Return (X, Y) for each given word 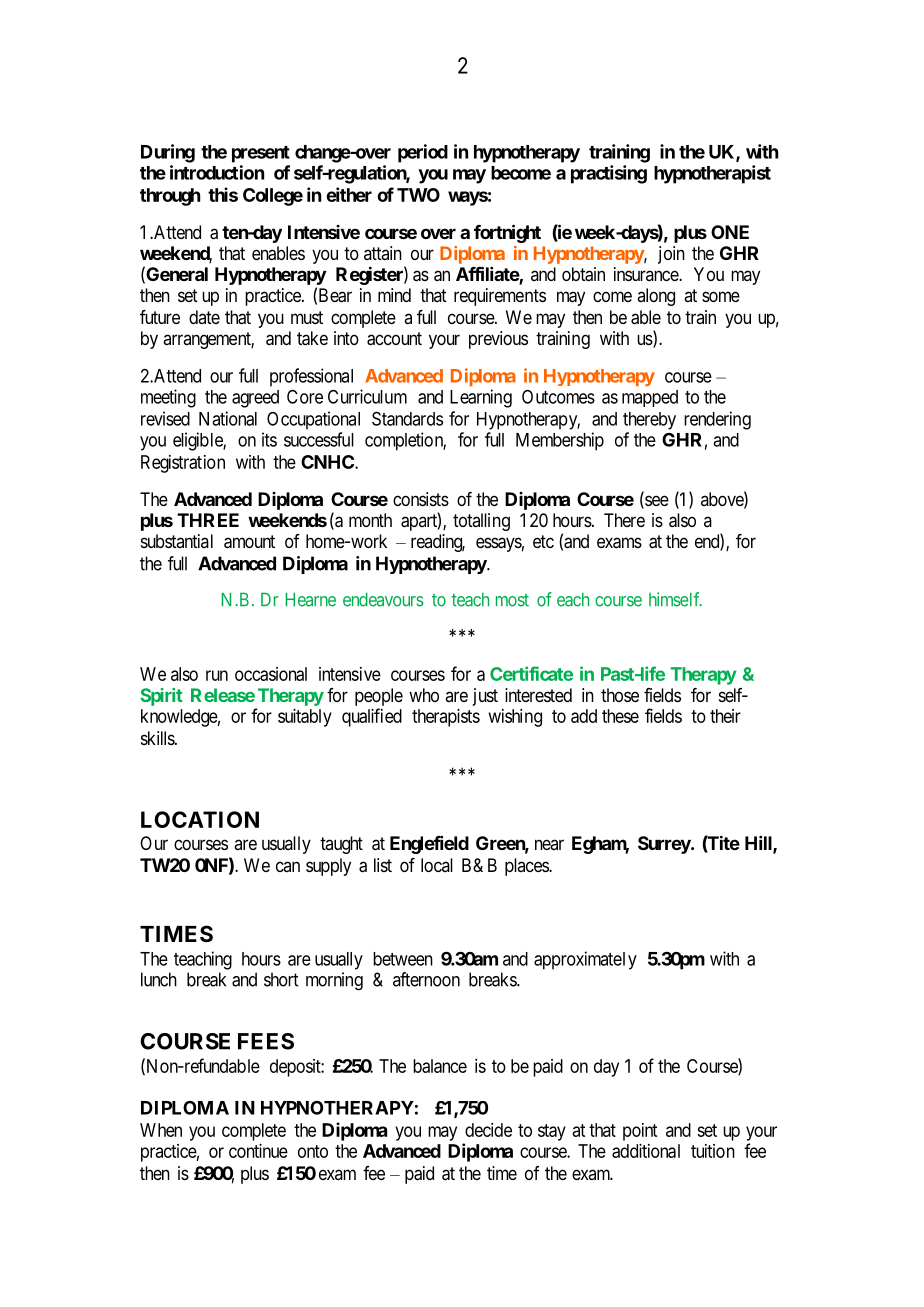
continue (258, 1151)
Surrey (665, 845)
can (288, 866)
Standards (407, 418)
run (217, 675)
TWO (418, 195)
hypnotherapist (712, 174)
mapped (650, 398)
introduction (217, 172)
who (424, 695)
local (437, 865)
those (620, 695)
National (228, 418)
